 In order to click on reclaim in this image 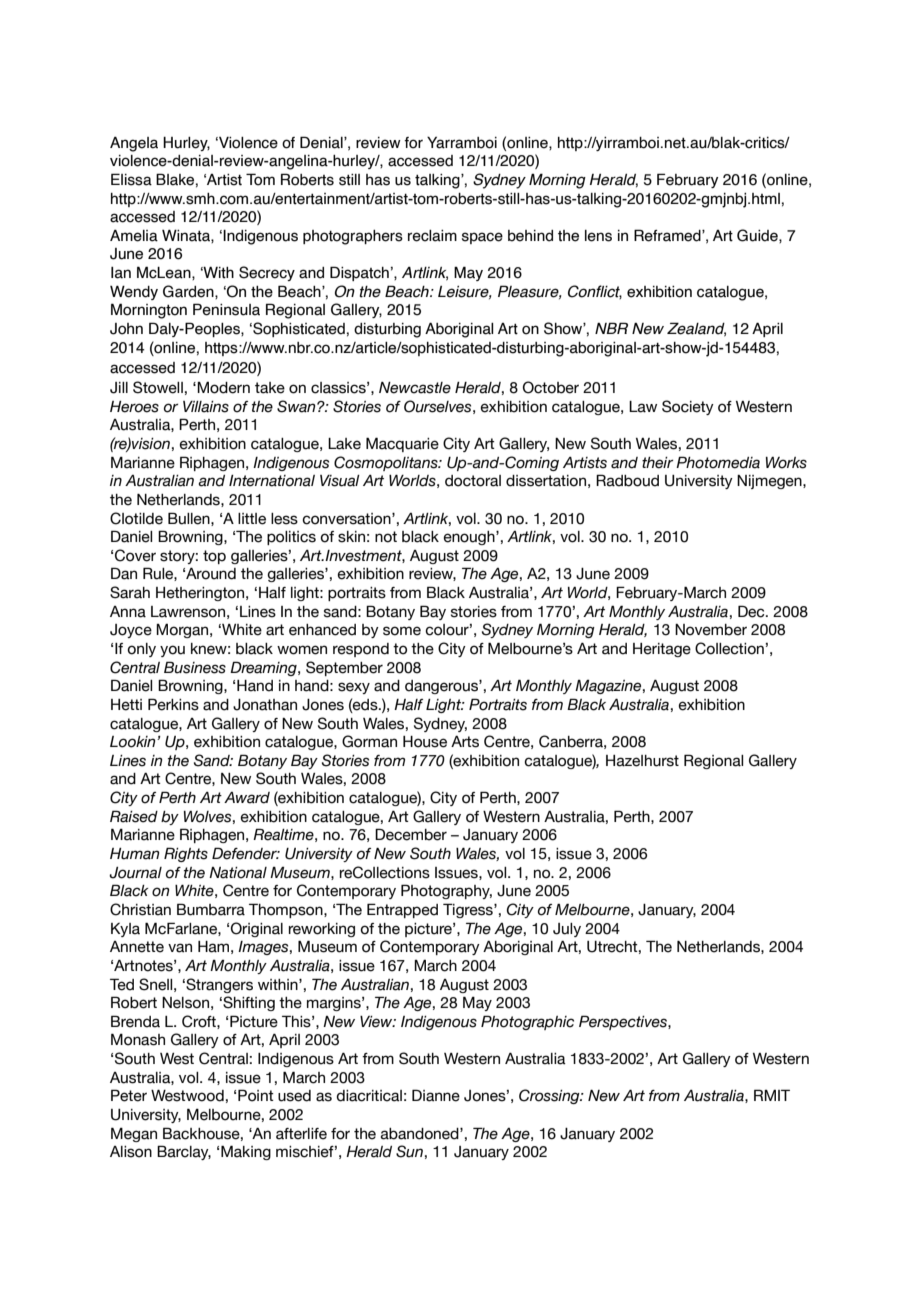, I will do `click(432, 236)`.
